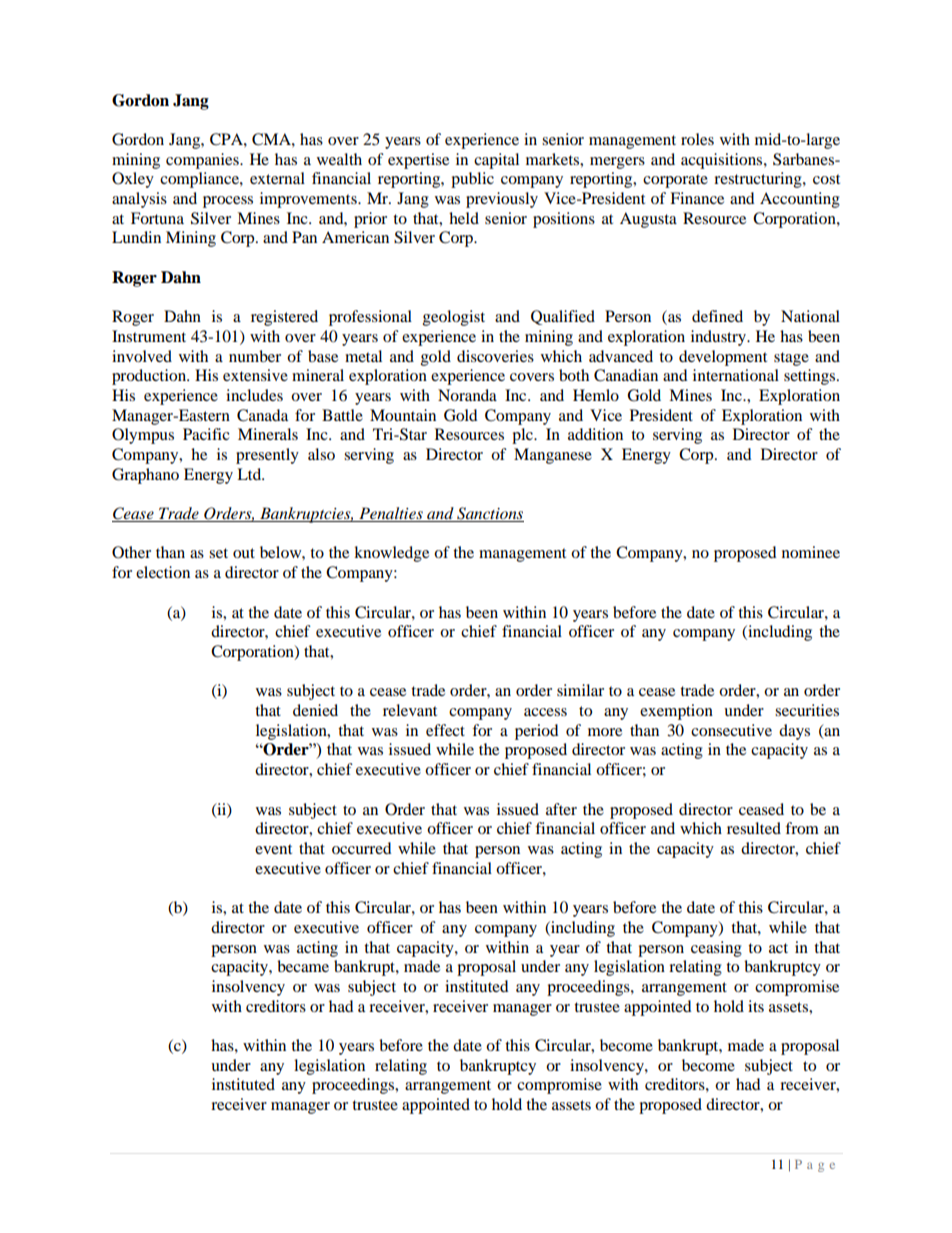 The width and height of the screenshot is (952, 1233). Describe the element at coordinates (723, 161) in the screenshot. I see `acquisitions` at that location.
